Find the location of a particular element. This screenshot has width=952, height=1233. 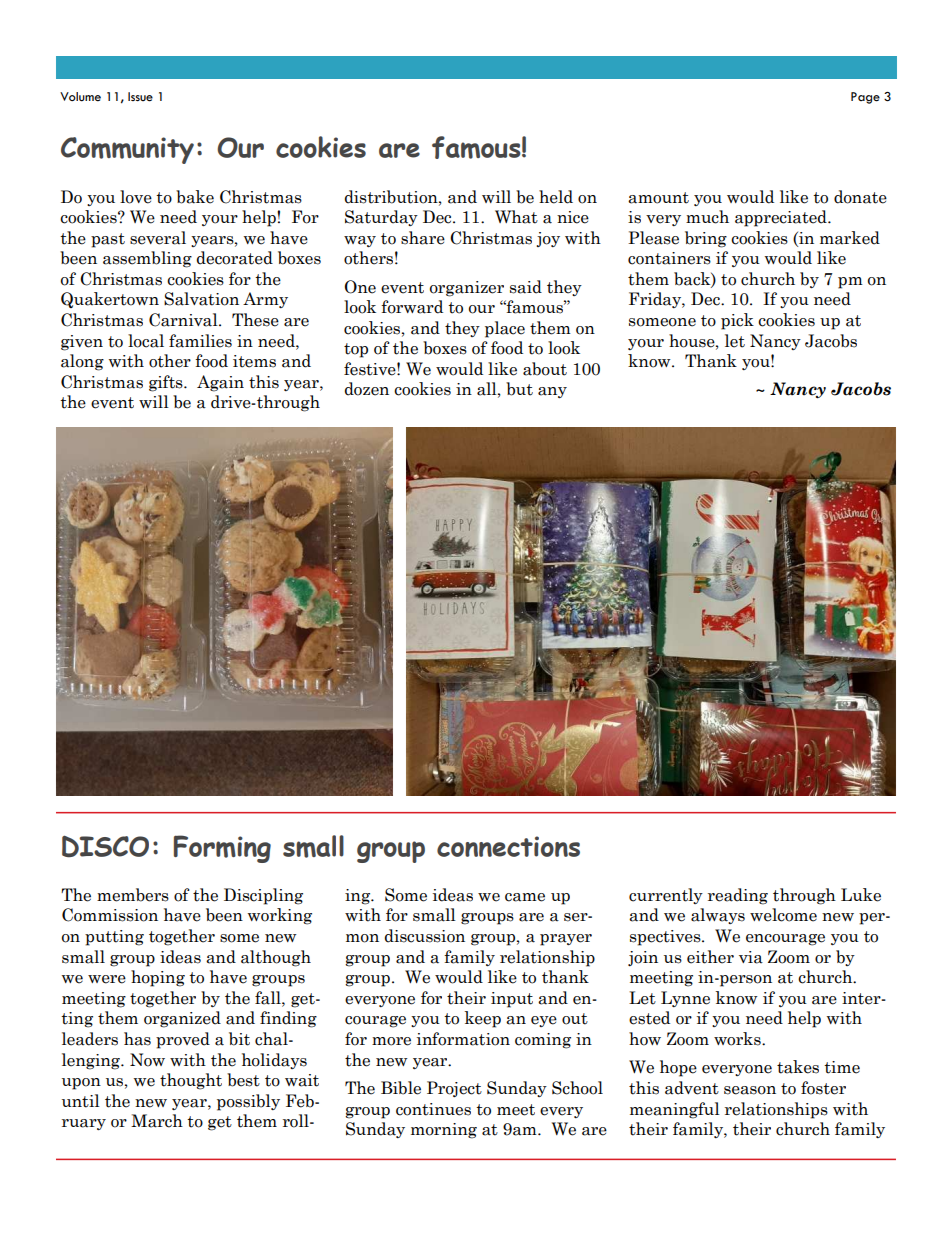

held is located at coordinates (556, 197).
